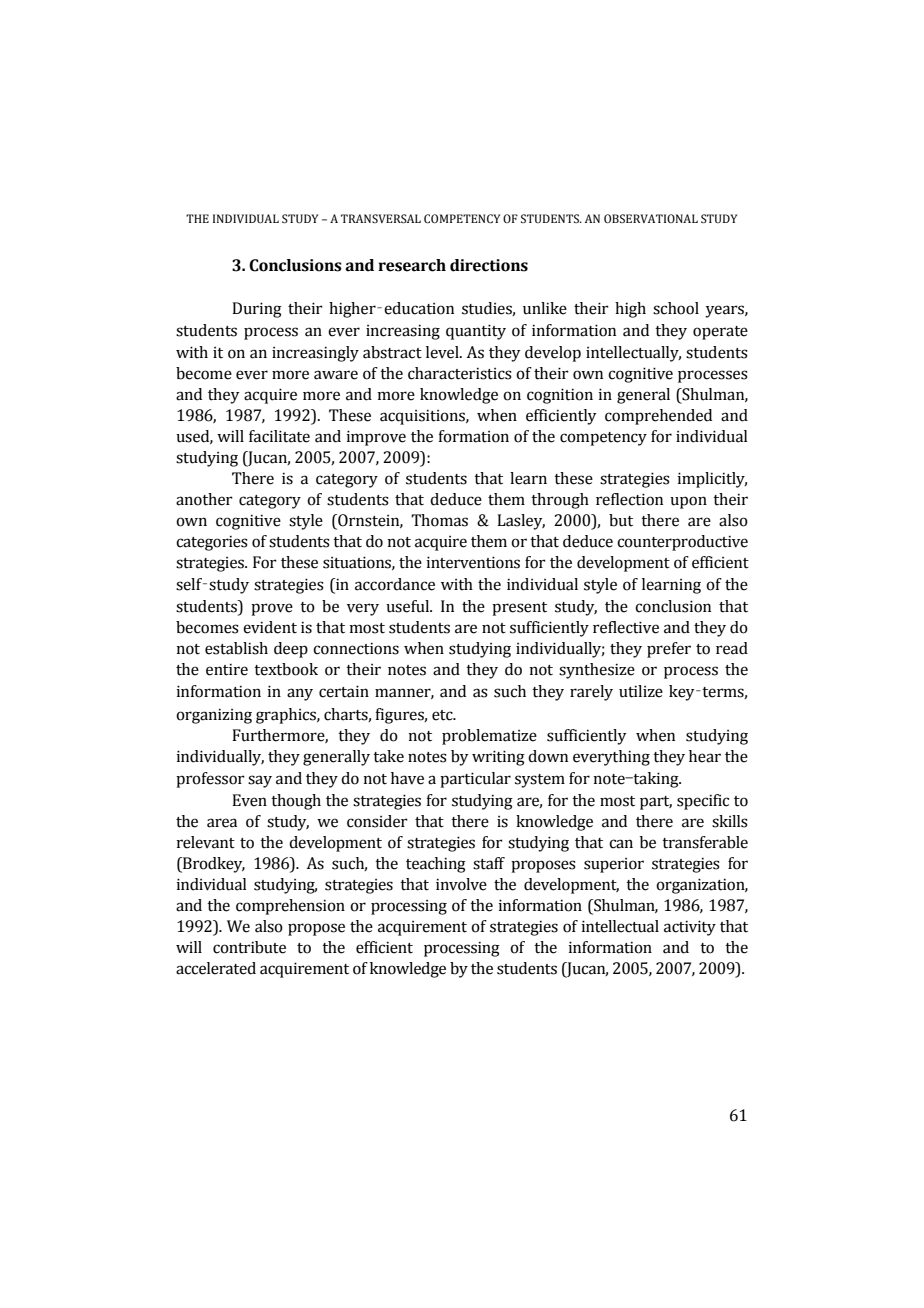  I want to click on contribute, so click(249, 947).
